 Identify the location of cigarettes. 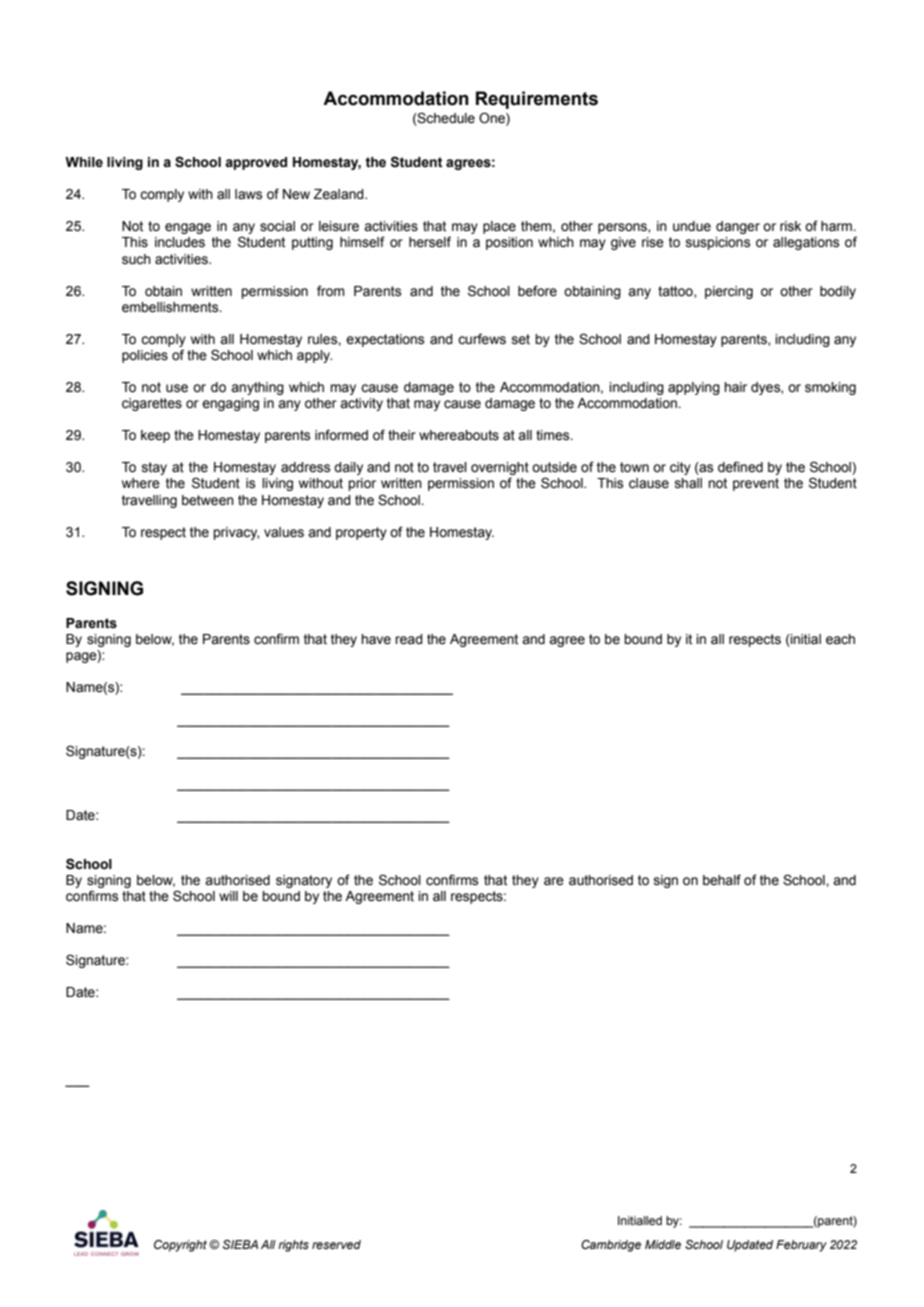
(152, 404).
